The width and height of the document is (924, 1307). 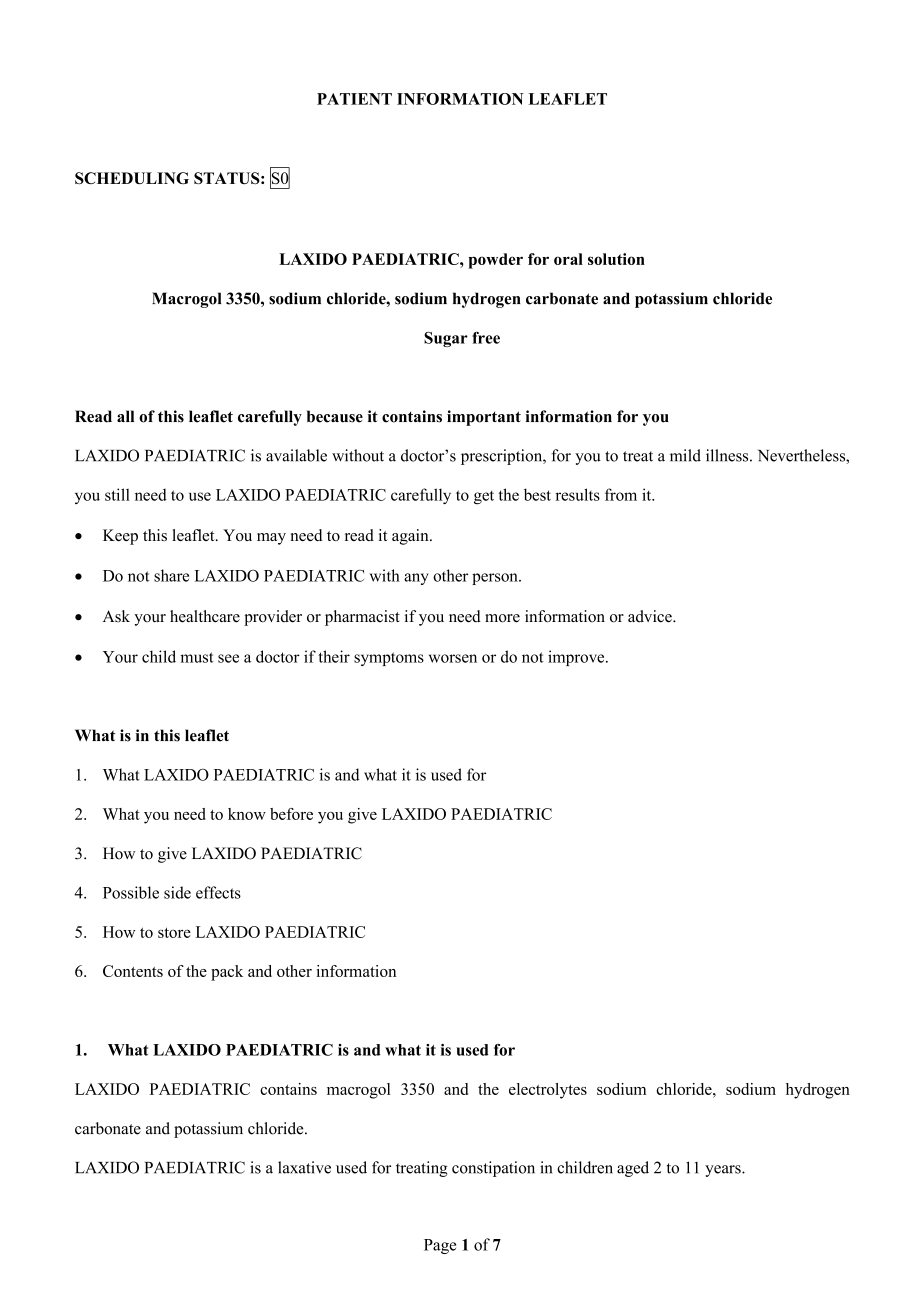 What do you see at coordinates (174, 932) in the document?
I see `store` at bounding box center [174, 932].
